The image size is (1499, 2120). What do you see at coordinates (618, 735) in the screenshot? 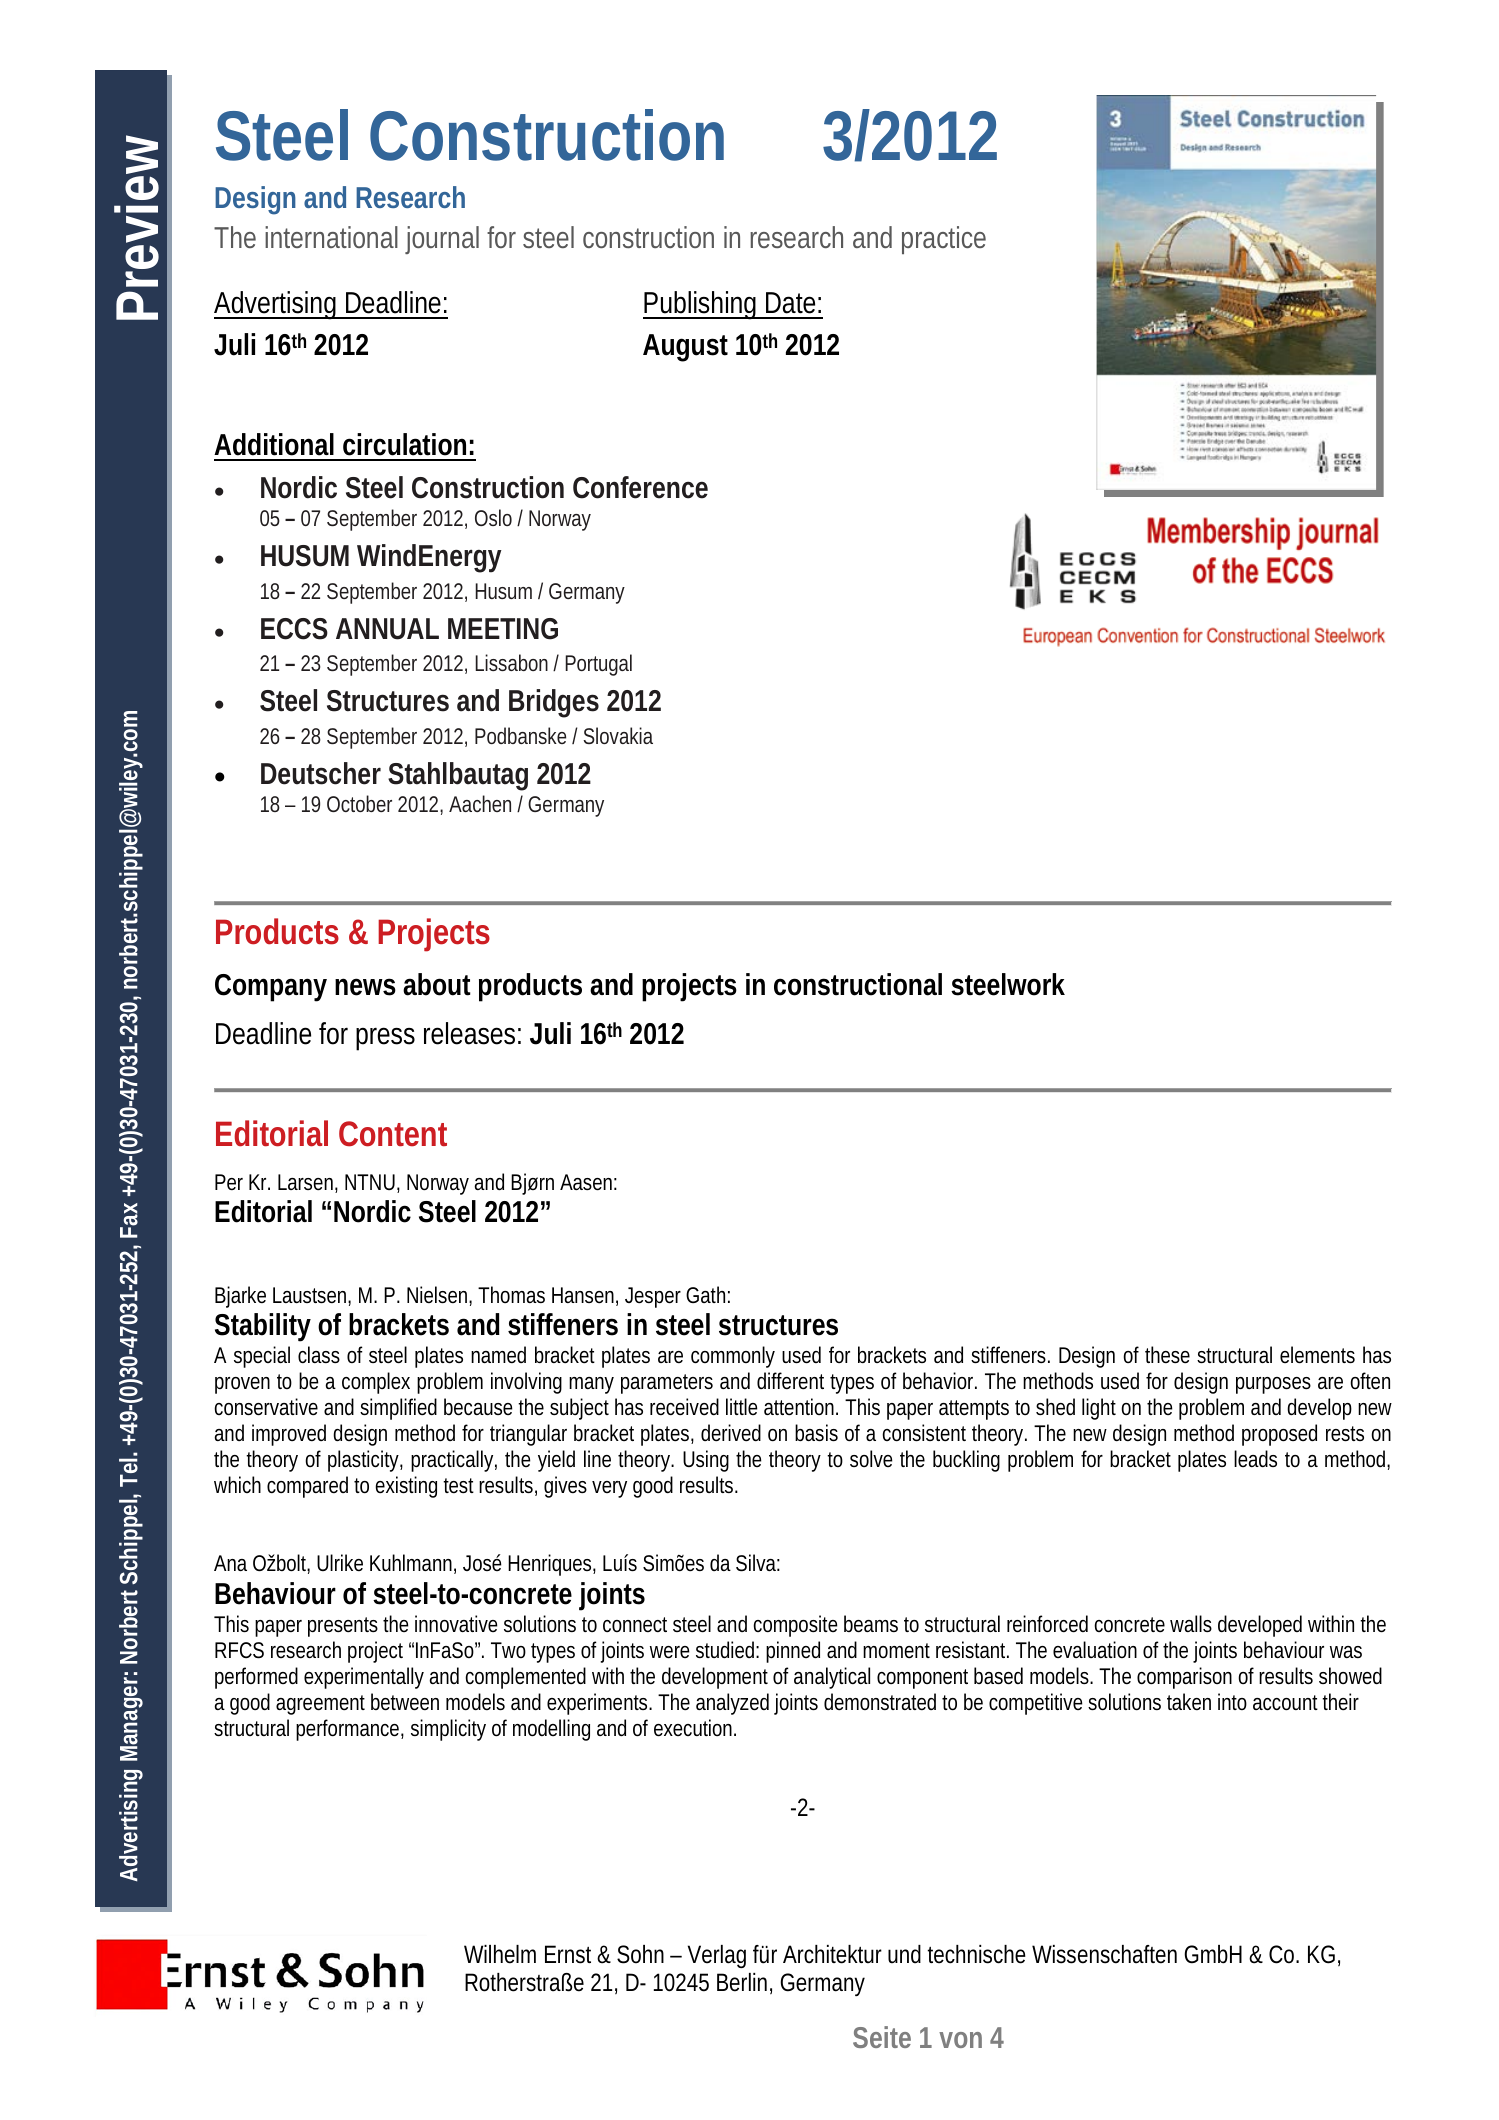
I see `Slovakia` at bounding box center [618, 735].
